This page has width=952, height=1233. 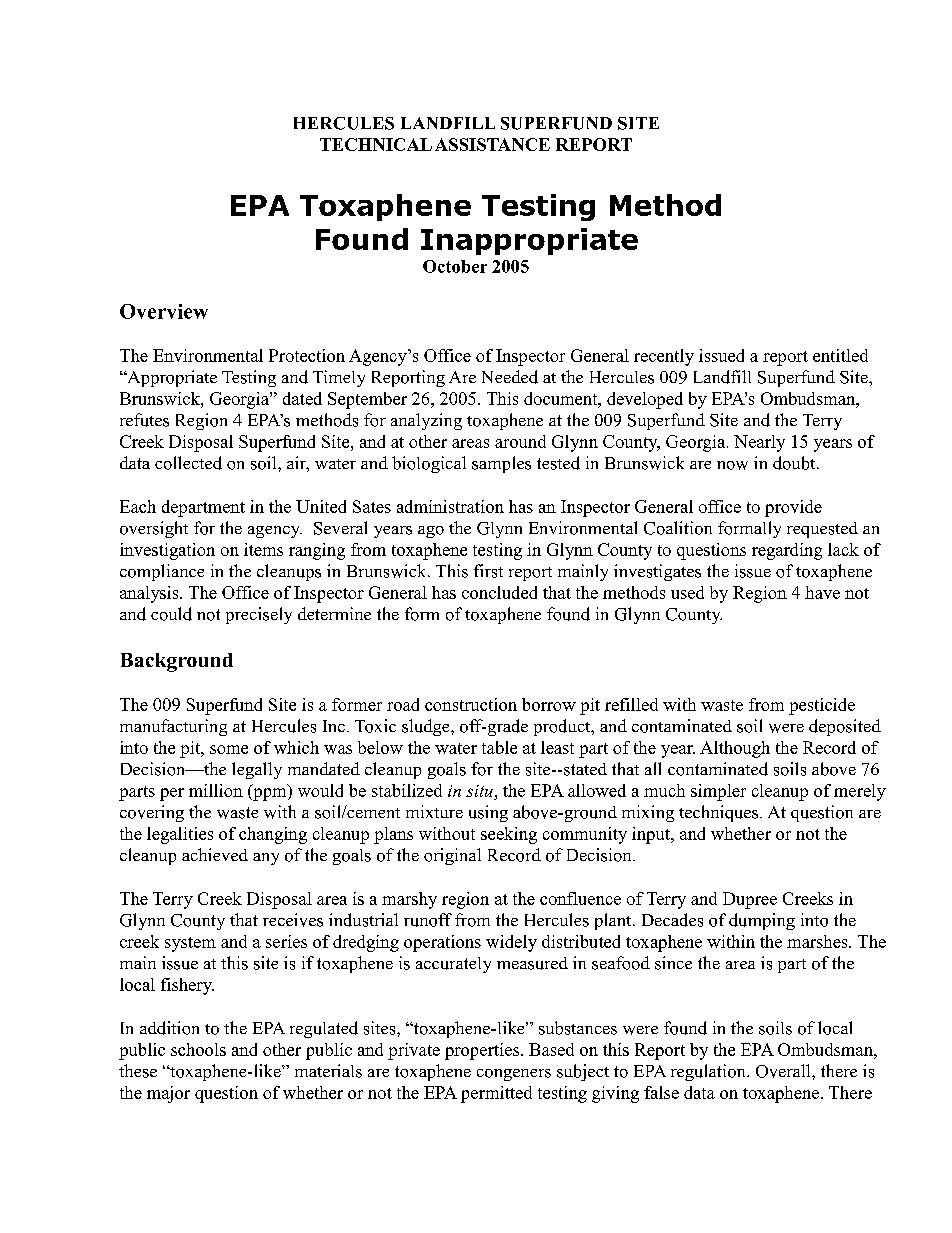 I want to click on samples, so click(x=501, y=464).
